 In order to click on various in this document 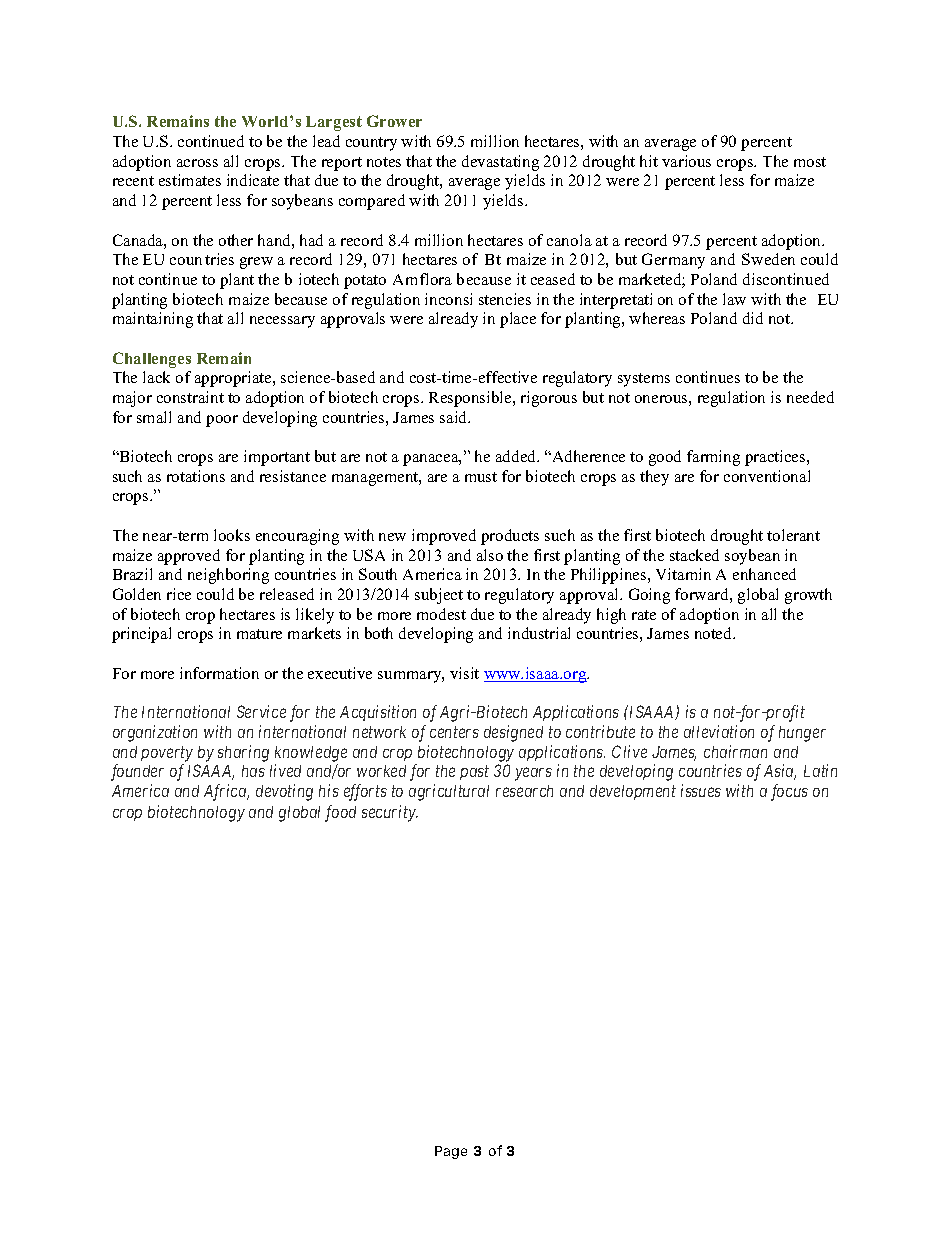, I will do `click(686, 161)`.
